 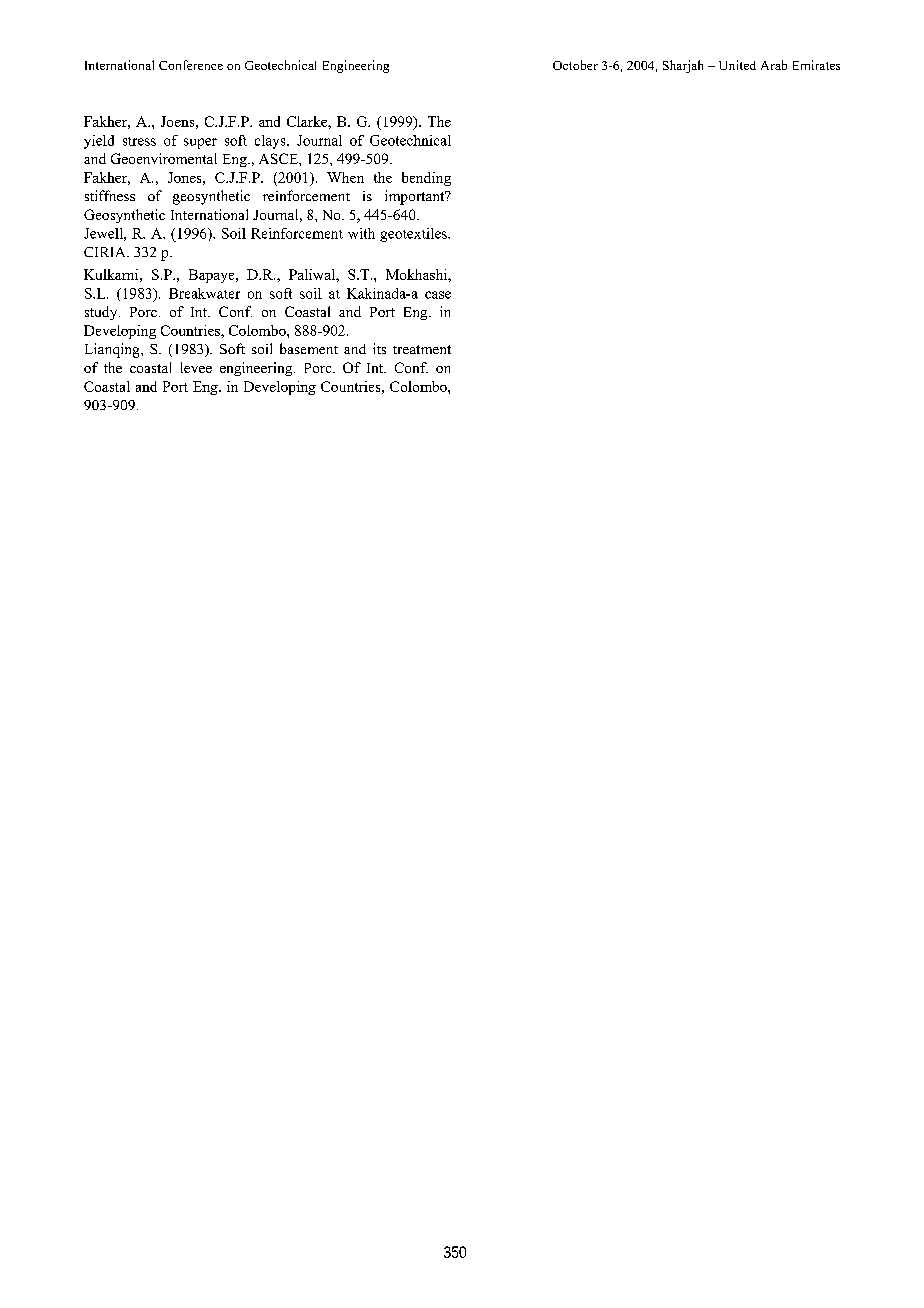 What do you see at coordinates (422, 349) in the screenshot?
I see `treatment` at bounding box center [422, 349].
